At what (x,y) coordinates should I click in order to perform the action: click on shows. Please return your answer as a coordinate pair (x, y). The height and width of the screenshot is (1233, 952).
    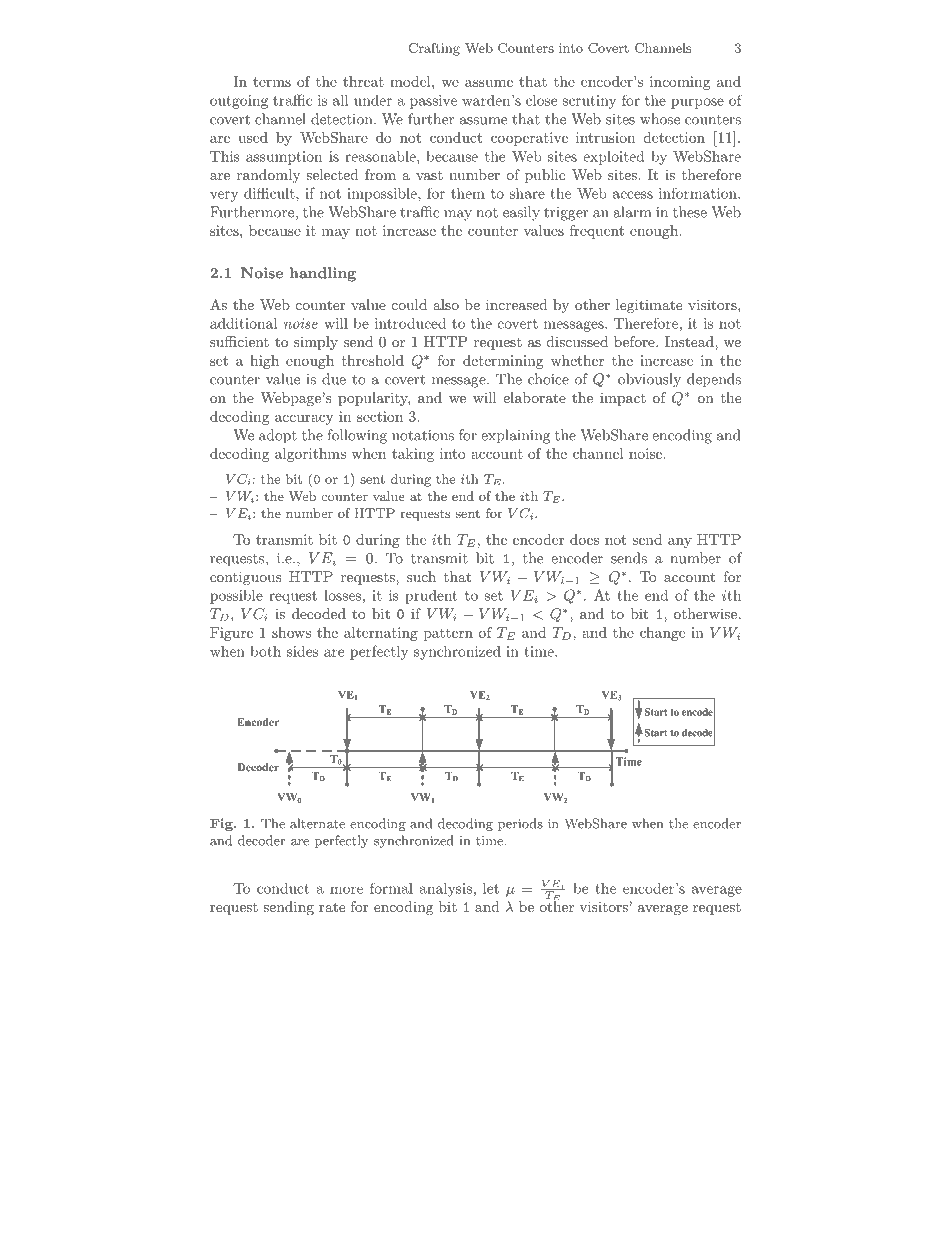
    Looking at the image, I should click on (291, 632).
